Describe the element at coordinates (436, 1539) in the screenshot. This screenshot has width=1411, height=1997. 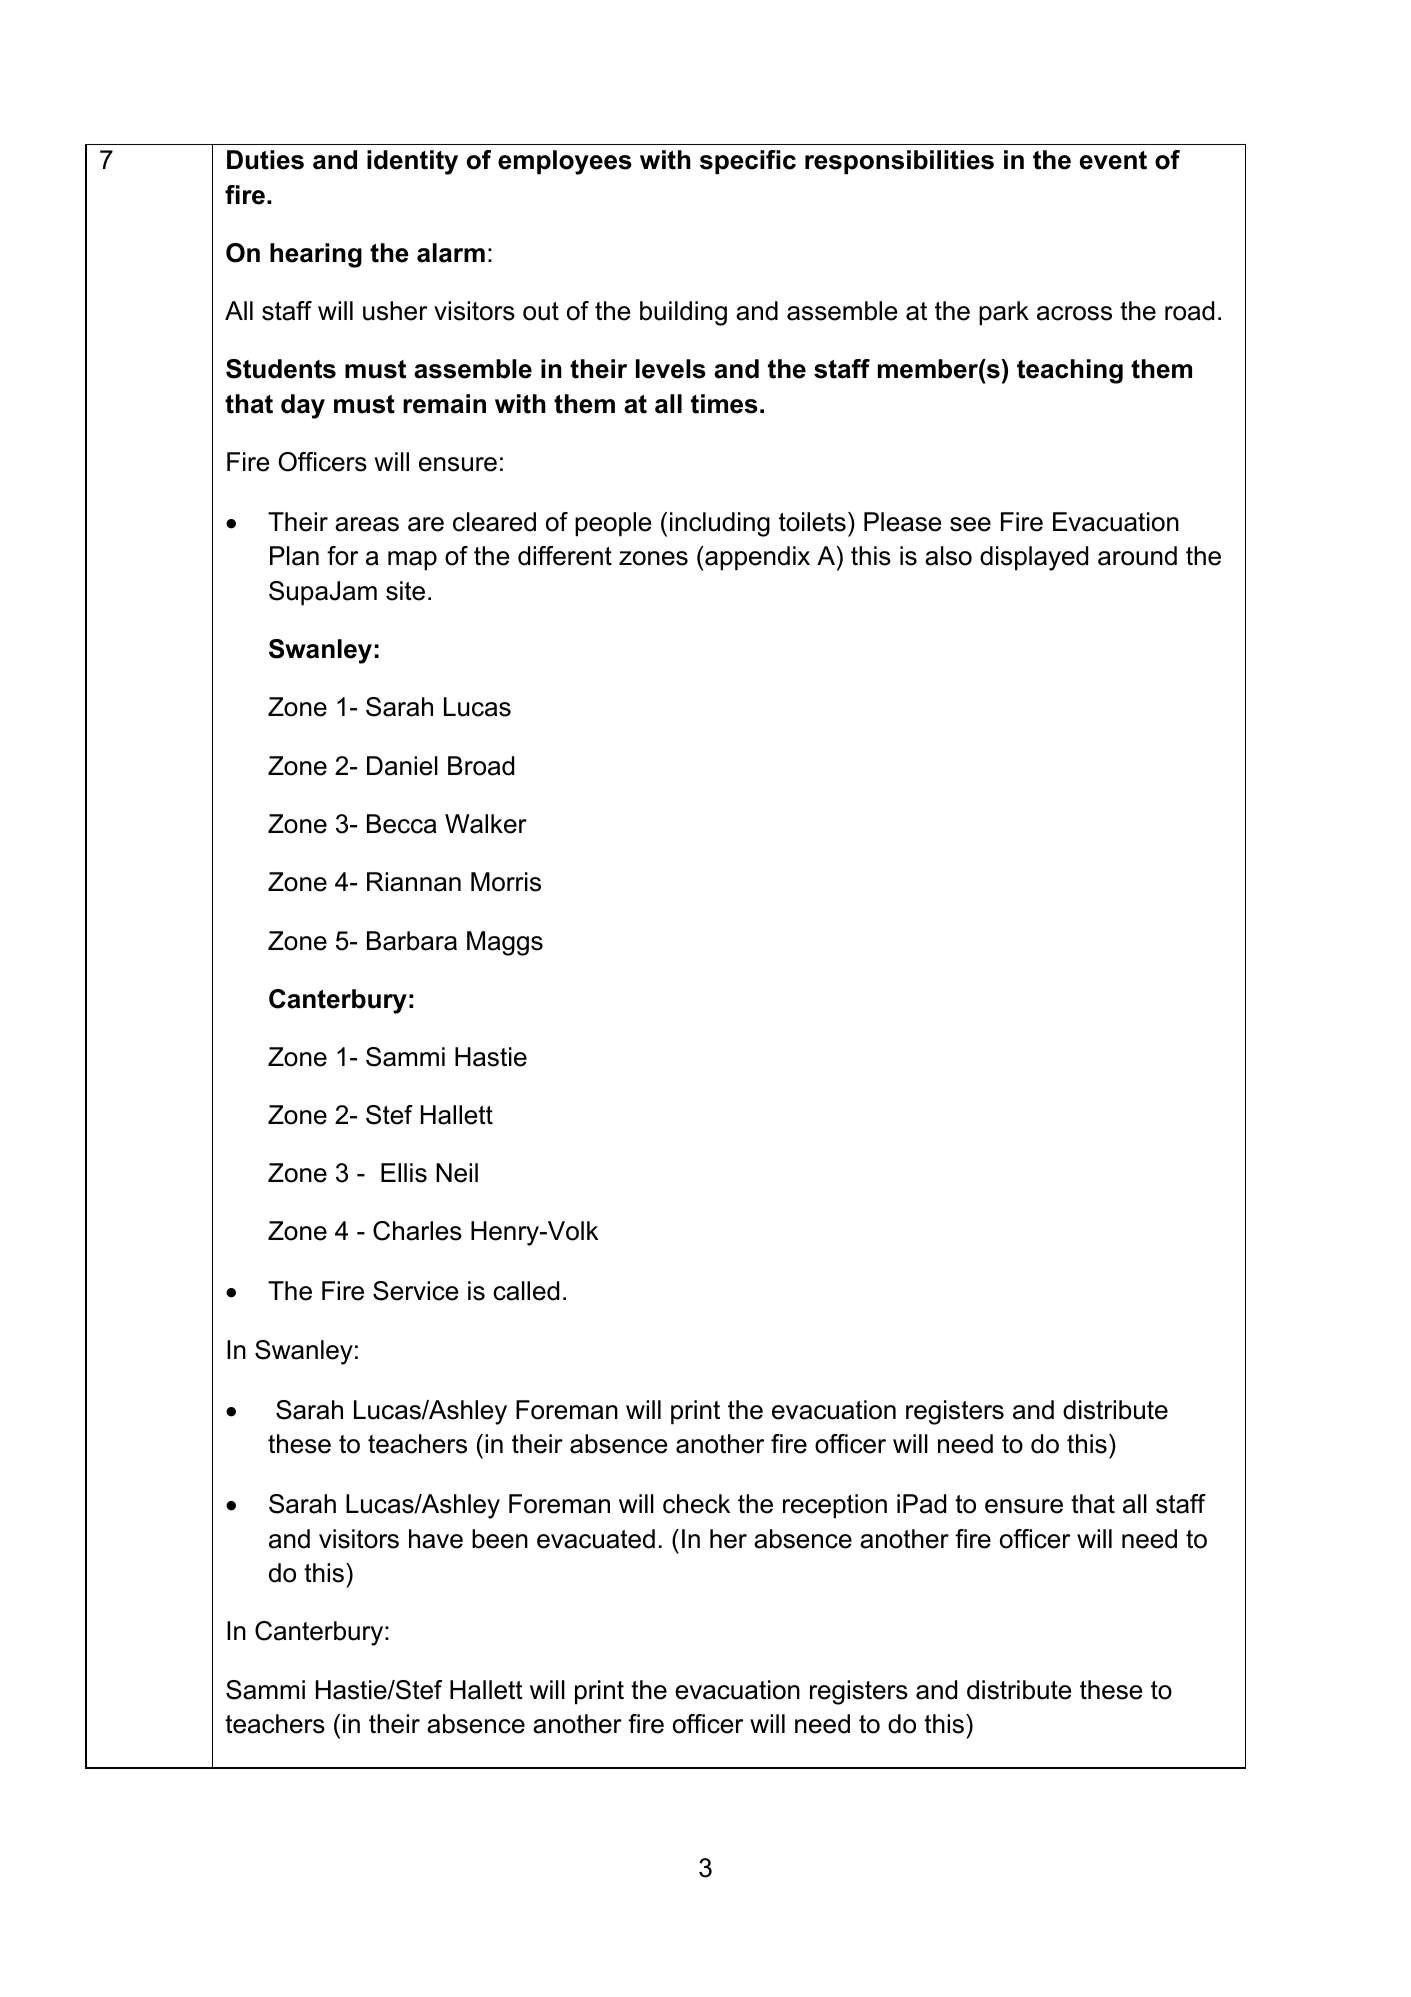
I see `have` at that location.
